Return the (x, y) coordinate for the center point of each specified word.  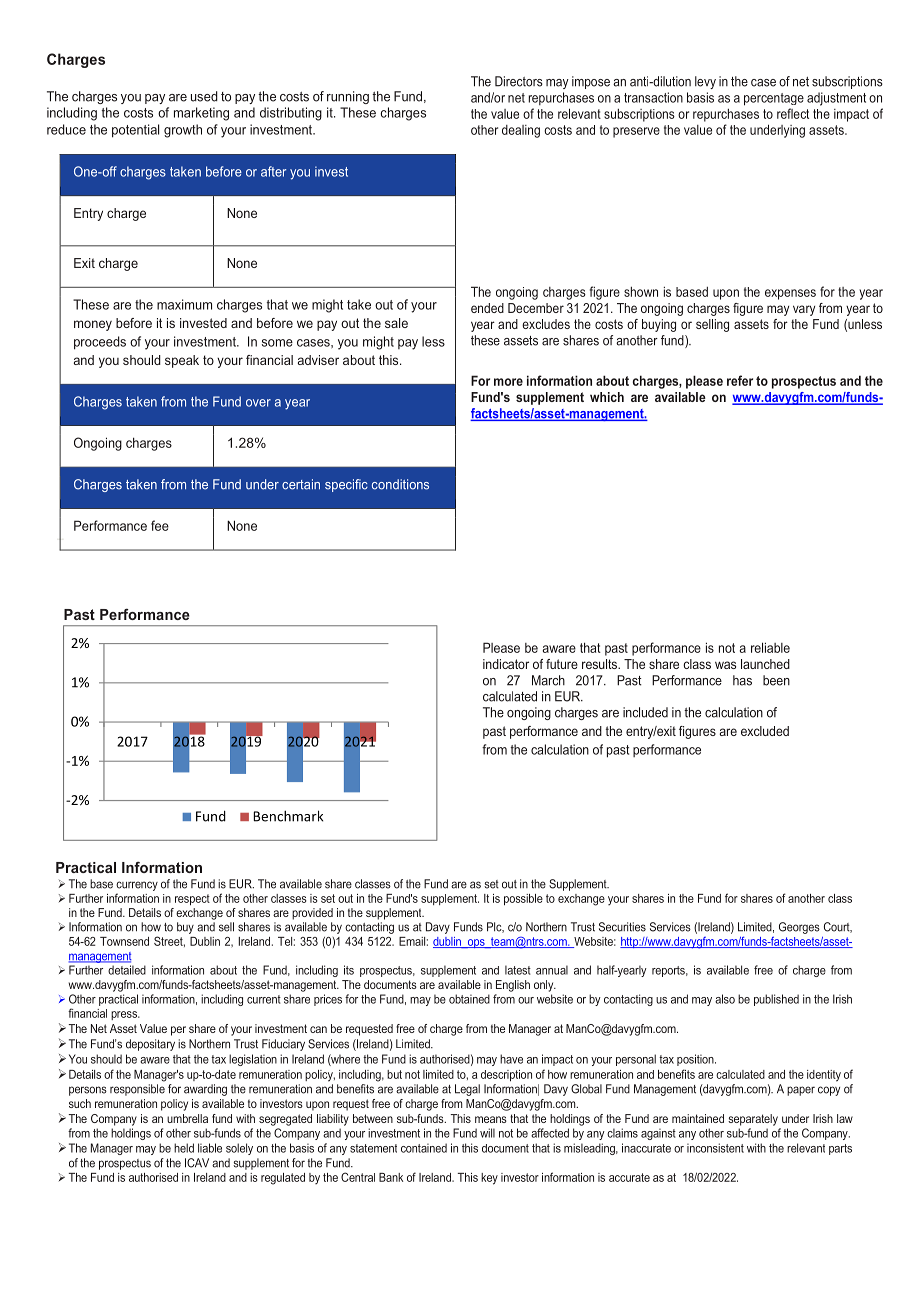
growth (183, 131)
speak (182, 361)
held (184, 1148)
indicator (506, 664)
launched (765, 664)
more (508, 382)
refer (740, 380)
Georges (799, 928)
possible (523, 900)
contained (424, 1148)
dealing (521, 131)
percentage (774, 99)
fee (160, 525)
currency (137, 886)
